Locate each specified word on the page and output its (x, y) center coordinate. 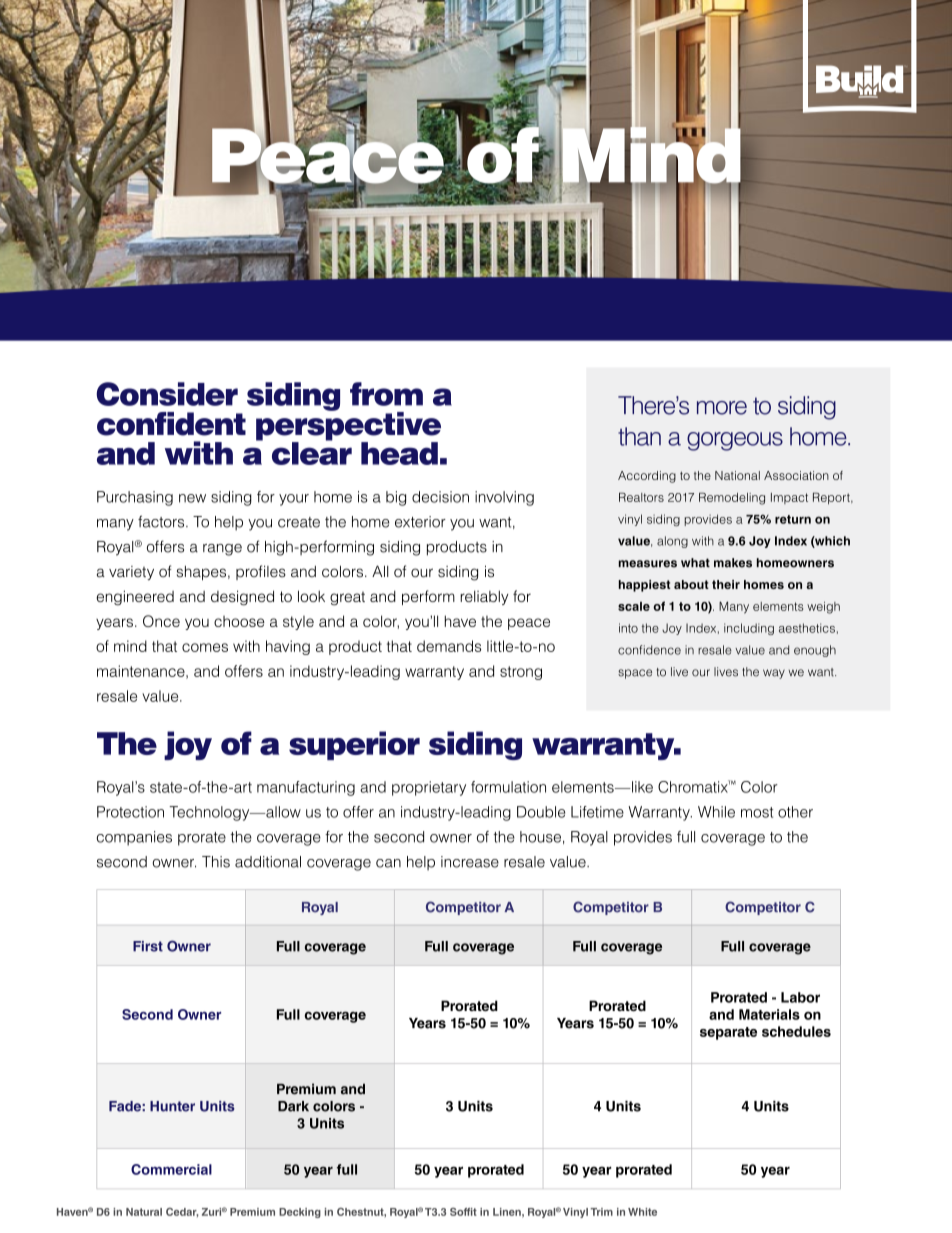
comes (205, 647)
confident (171, 424)
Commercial (171, 1169)
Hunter (172, 1106)
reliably (484, 597)
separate (728, 1033)
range (222, 550)
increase (470, 862)
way (774, 674)
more (722, 408)
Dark (293, 1106)
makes (733, 563)
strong (521, 673)
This (216, 862)
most (757, 812)
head (399, 453)
